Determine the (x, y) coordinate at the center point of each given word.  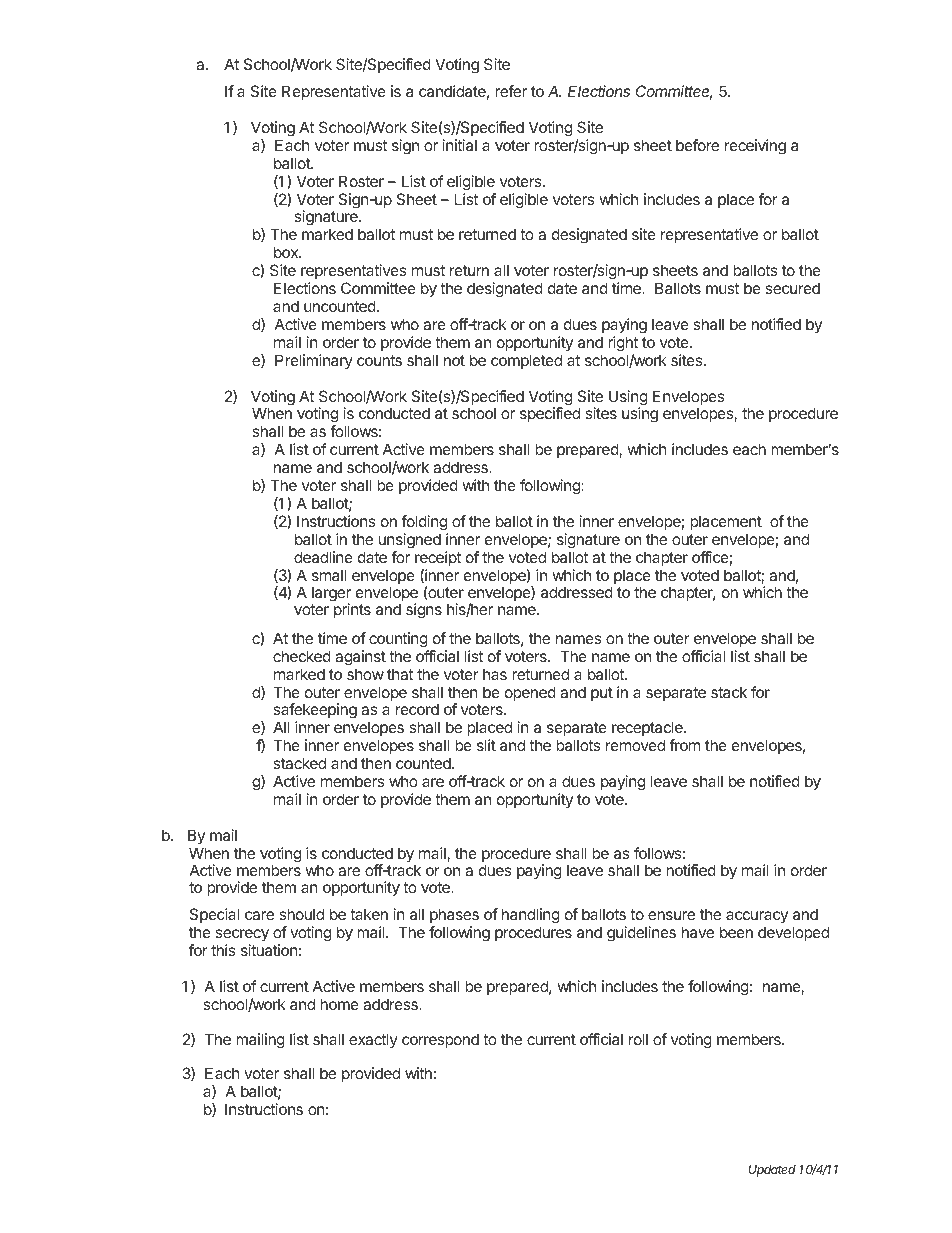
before (697, 145)
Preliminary (314, 361)
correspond (440, 1040)
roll (638, 1039)
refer (511, 91)
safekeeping (315, 712)
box (287, 252)
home (339, 1004)
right (623, 344)
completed (526, 361)
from (685, 745)
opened (530, 693)
